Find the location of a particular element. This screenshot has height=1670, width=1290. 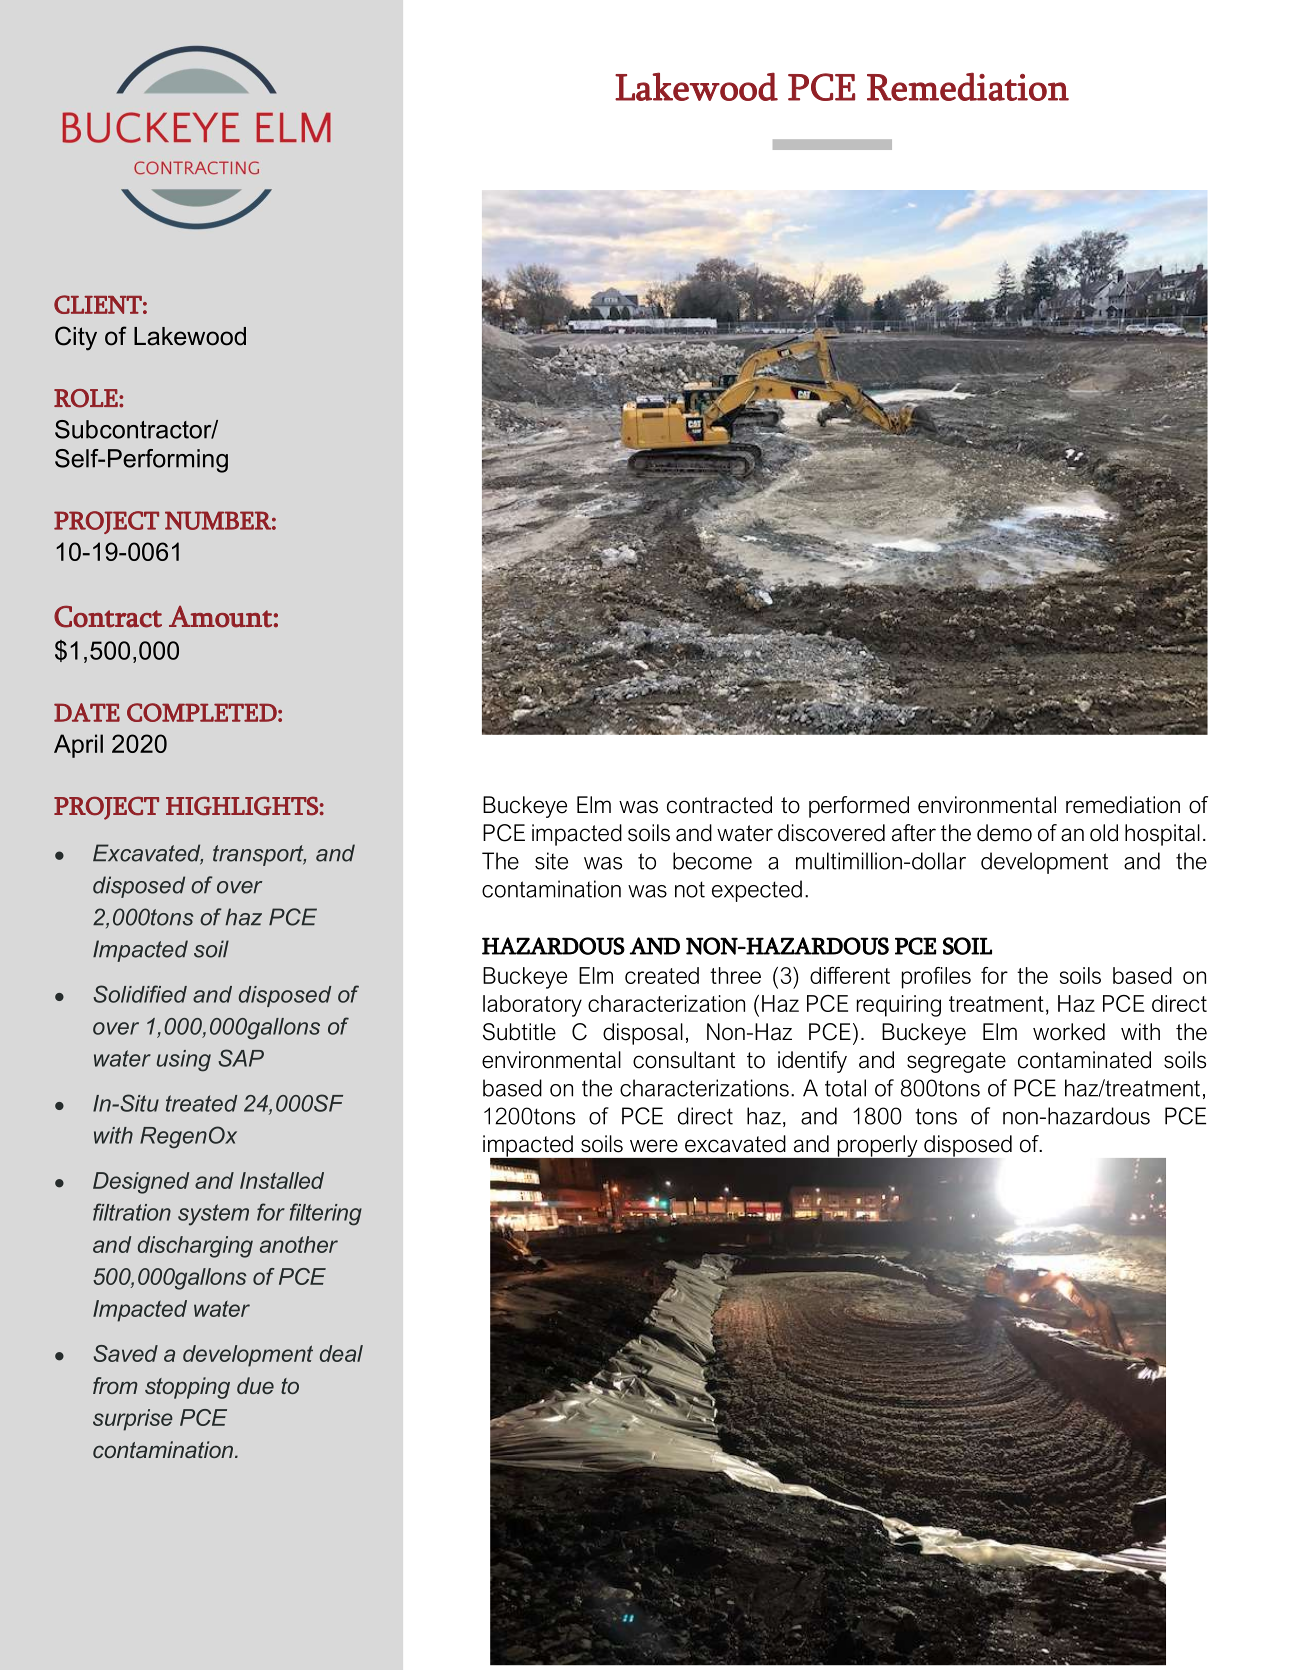

stopping is located at coordinates (187, 1388).
